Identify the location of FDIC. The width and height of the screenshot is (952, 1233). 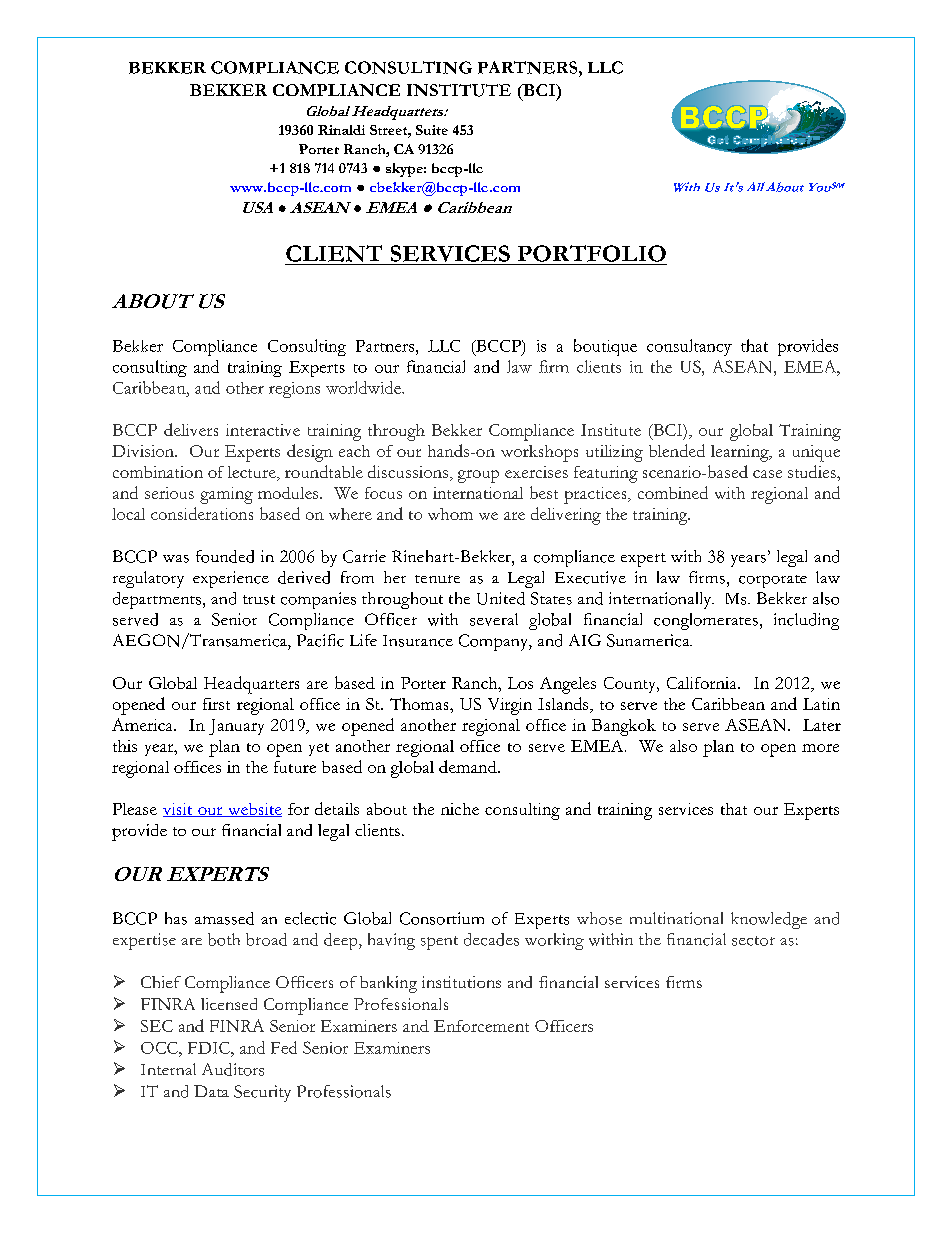
(210, 1048).
